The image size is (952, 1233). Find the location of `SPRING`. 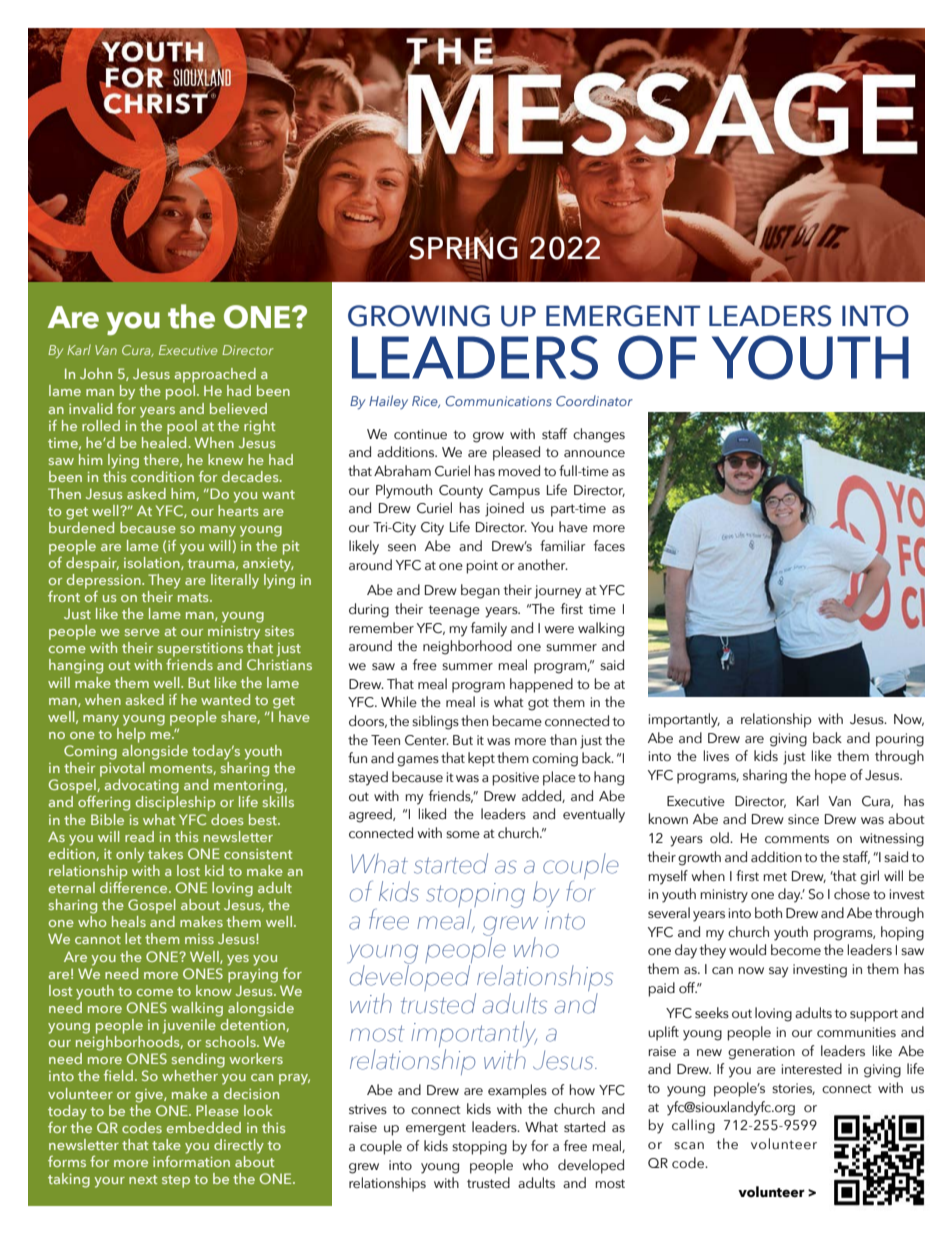

SPRING is located at coordinates (463, 248).
